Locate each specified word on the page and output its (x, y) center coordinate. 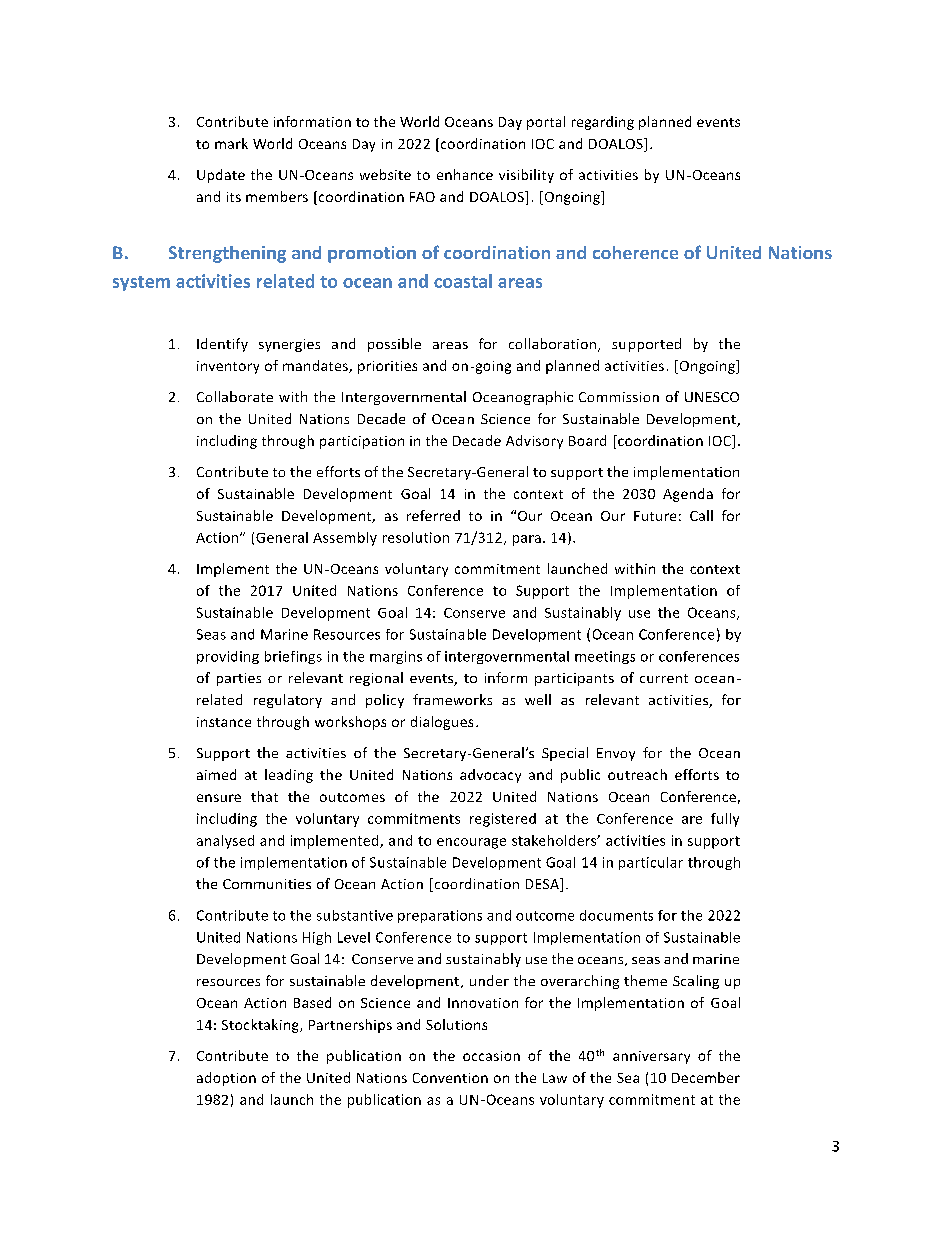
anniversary (651, 1057)
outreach (637, 774)
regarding (603, 123)
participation (362, 442)
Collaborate (235, 396)
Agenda (688, 495)
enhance (465, 174)
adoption (226, 1079)
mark (231, 143)
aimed (216, 774)
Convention (450, 1078)
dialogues (442, 723)
